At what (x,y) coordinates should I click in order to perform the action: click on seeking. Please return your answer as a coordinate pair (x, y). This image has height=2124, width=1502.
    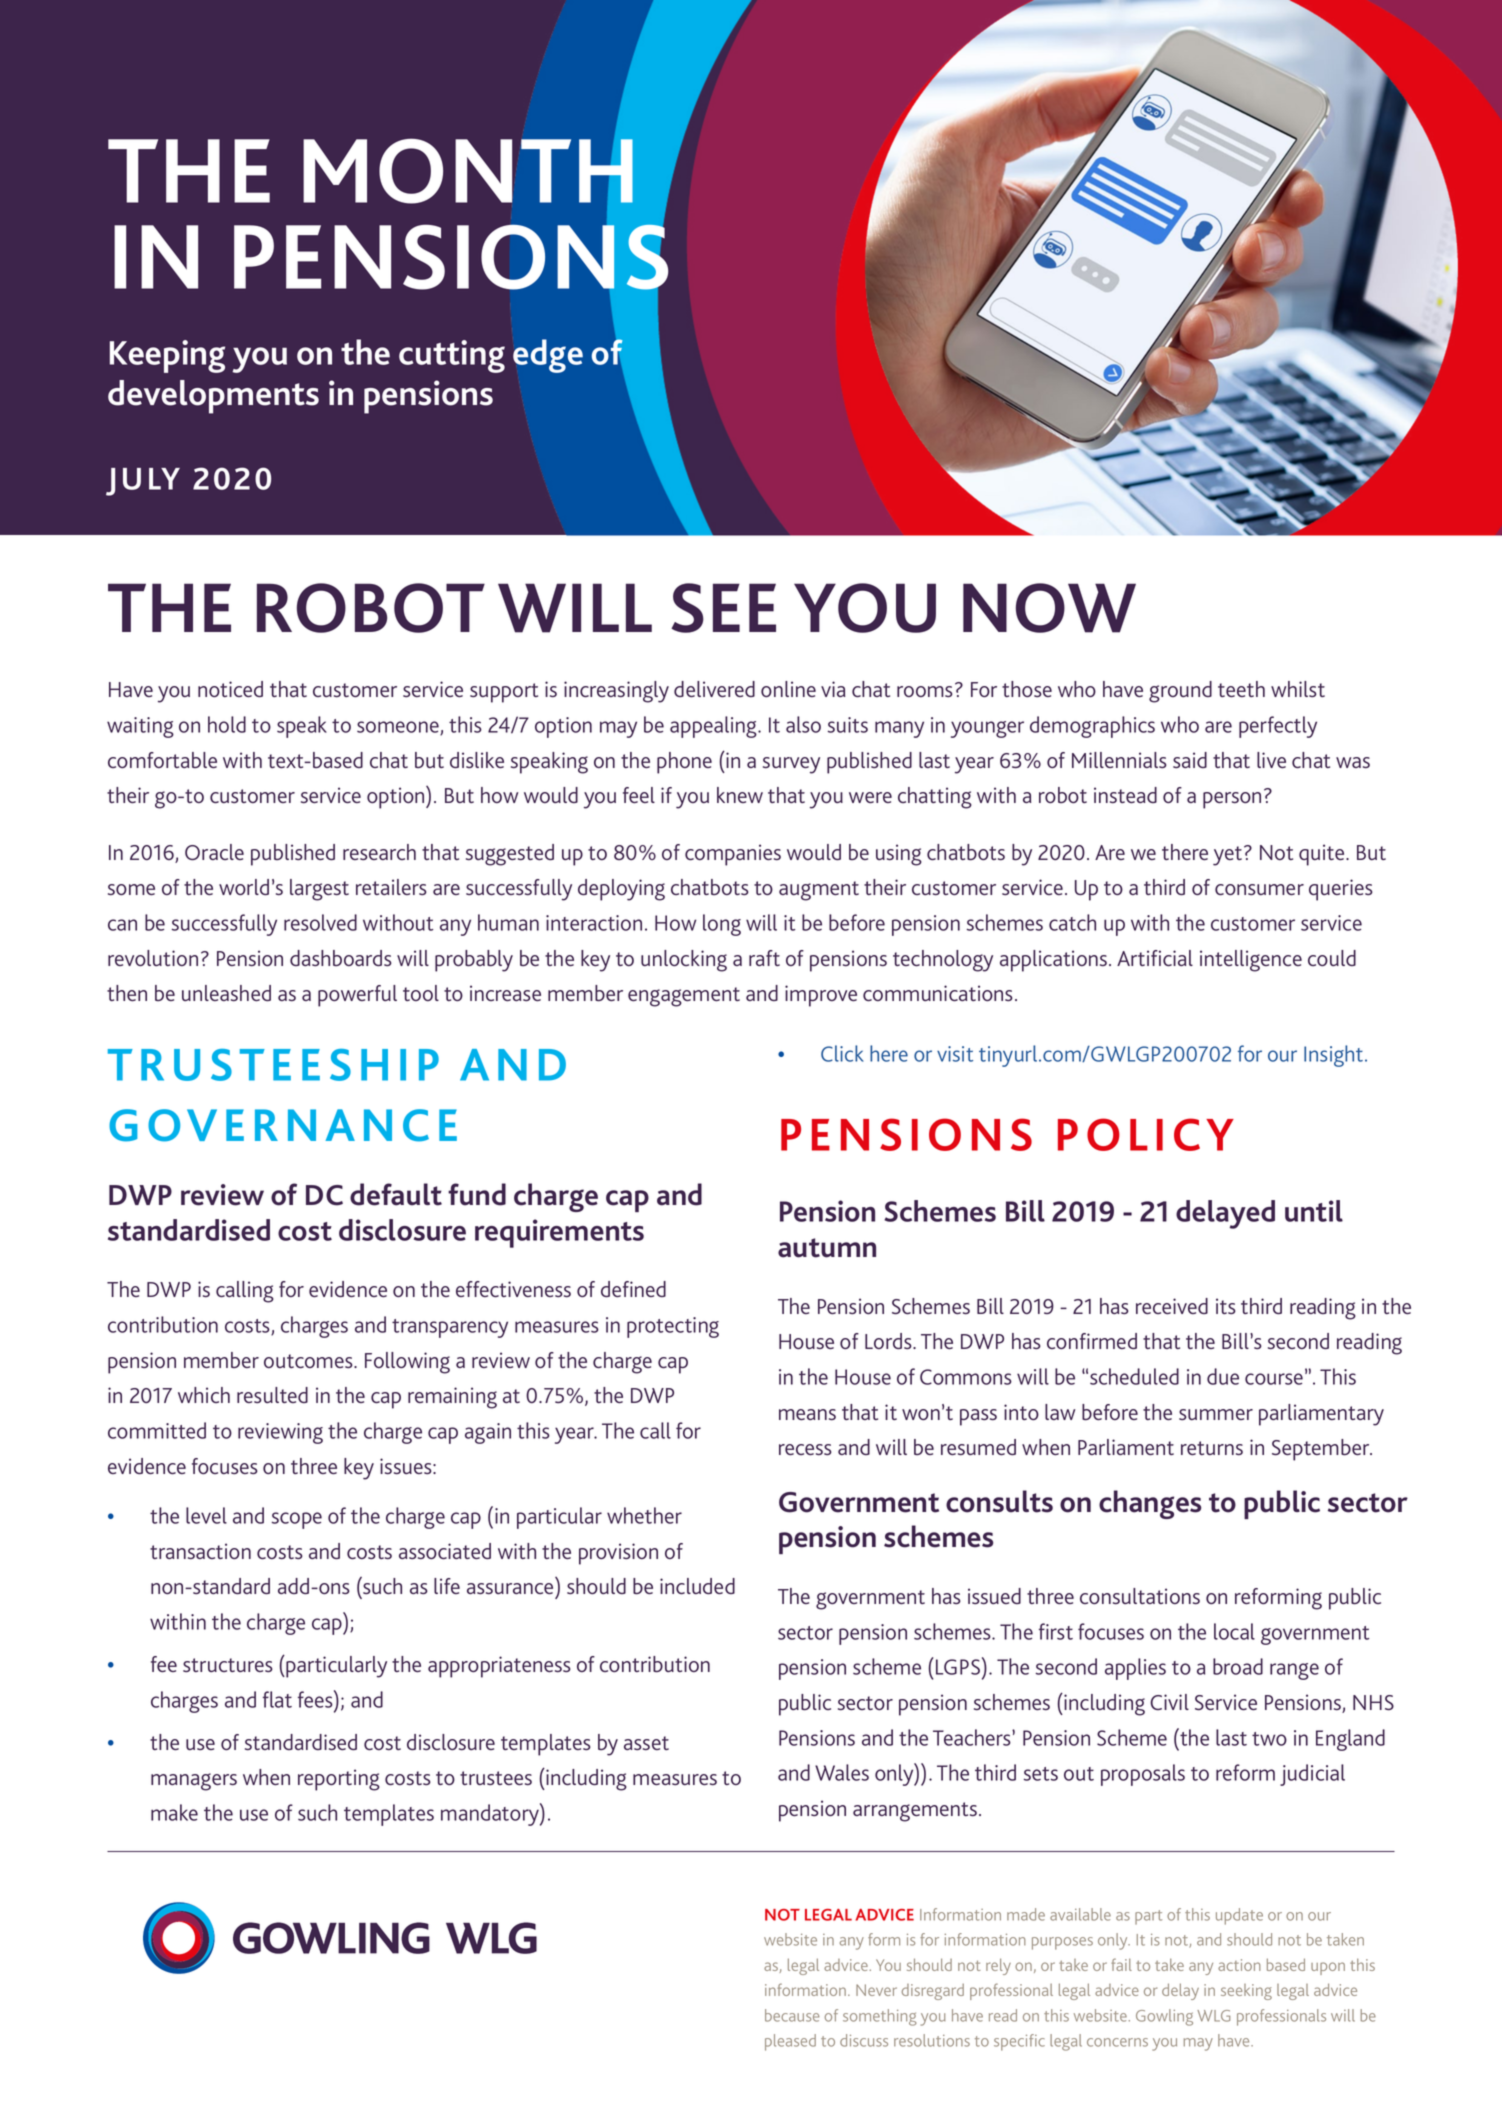
    Looking at the image, I should click on (1246, 1992).
